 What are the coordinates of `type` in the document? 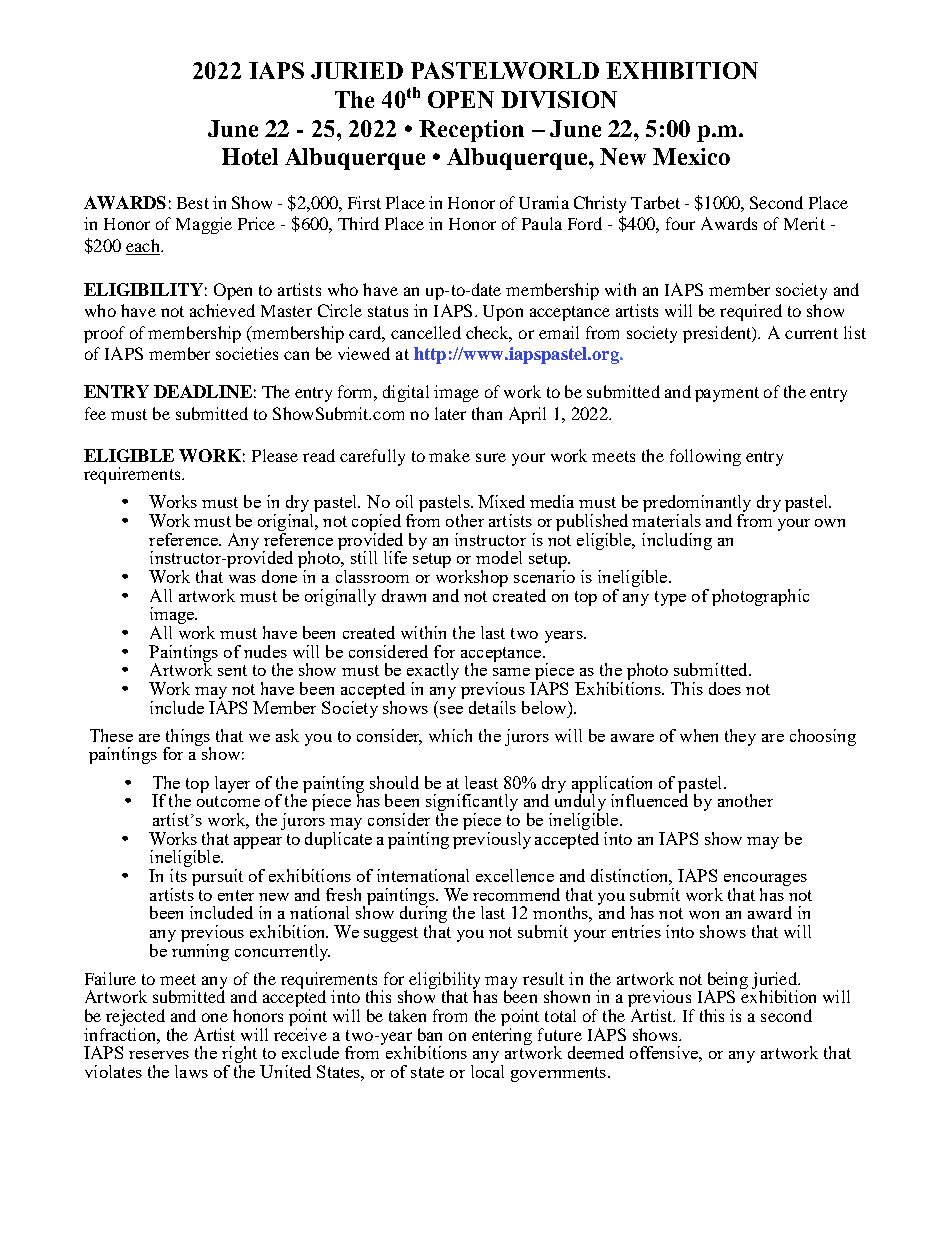 It's located at (670, 598).
